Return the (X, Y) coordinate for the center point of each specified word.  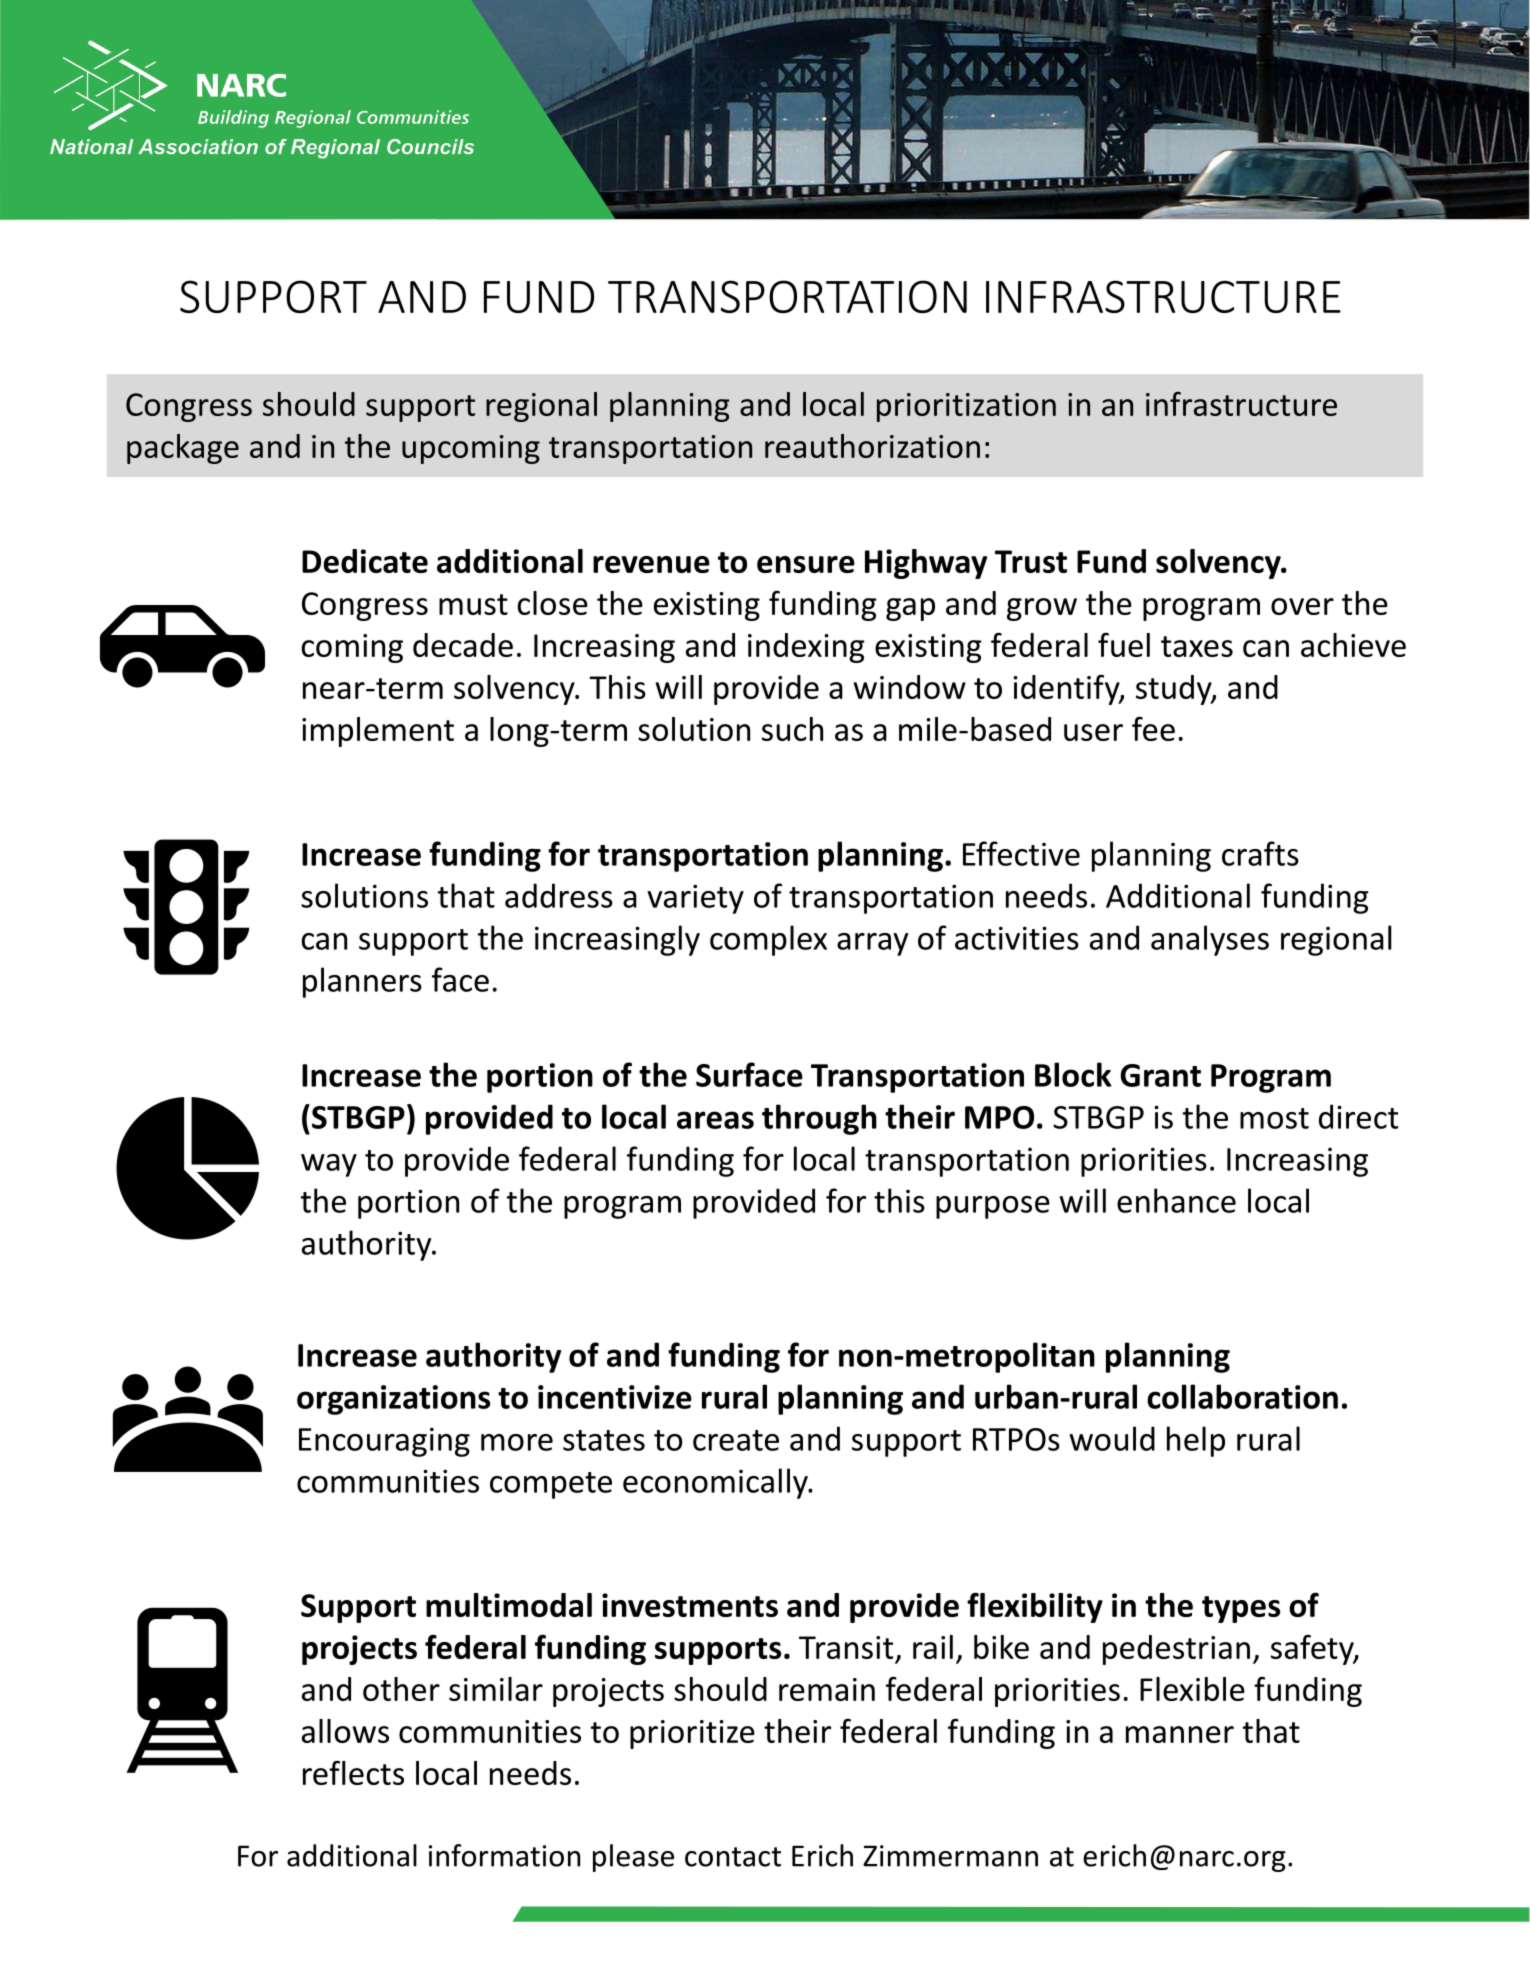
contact (733, 1857)
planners (362, 982)
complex (768, 940)
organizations (393, 1400)
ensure (806, 564)
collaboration (1242, 1396)
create (736, 1440)
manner (1180, 1734)
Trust (1031, 561)
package (183, 449)
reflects (353, 1772)
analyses (1210, 940)
